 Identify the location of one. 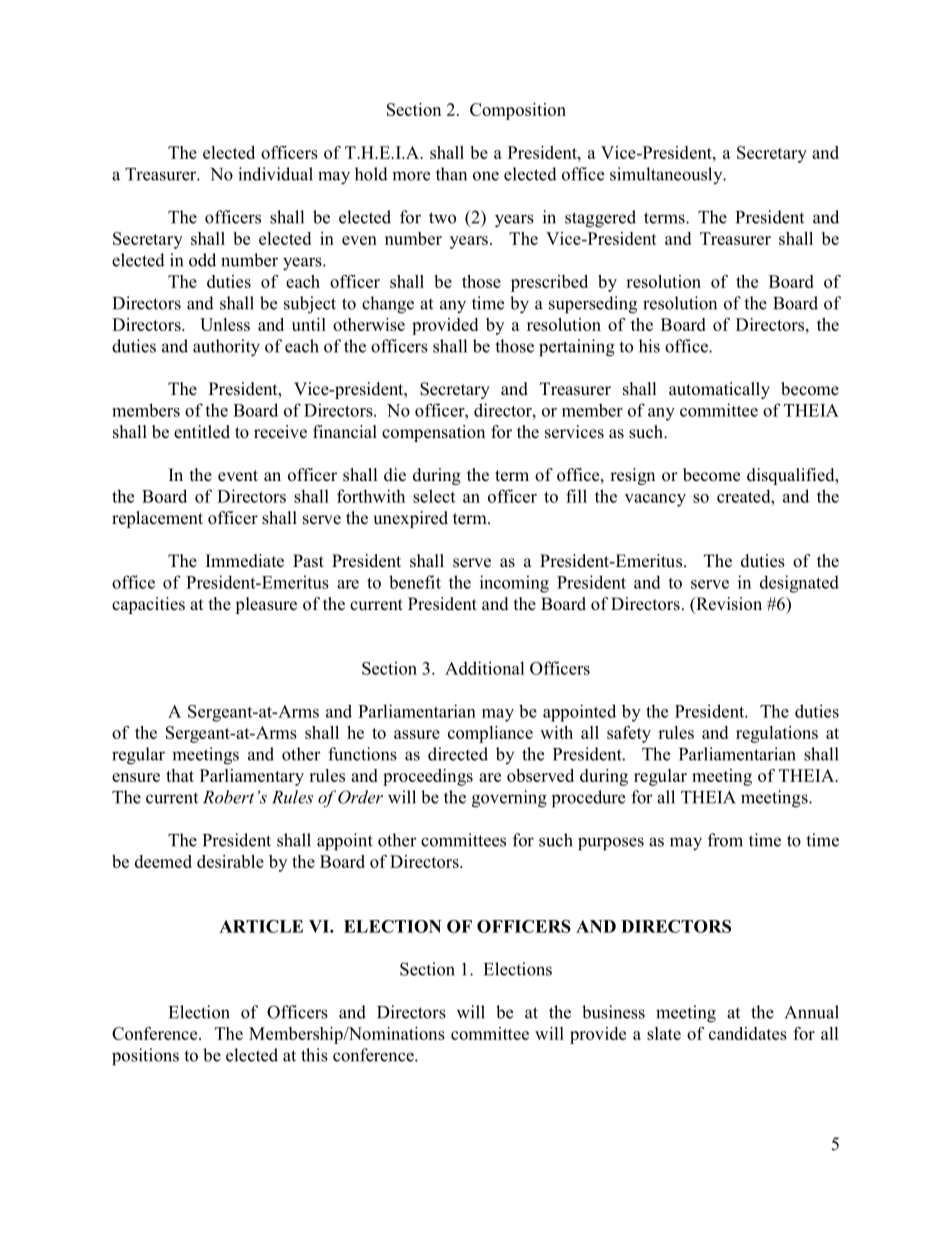
(486, 176).
